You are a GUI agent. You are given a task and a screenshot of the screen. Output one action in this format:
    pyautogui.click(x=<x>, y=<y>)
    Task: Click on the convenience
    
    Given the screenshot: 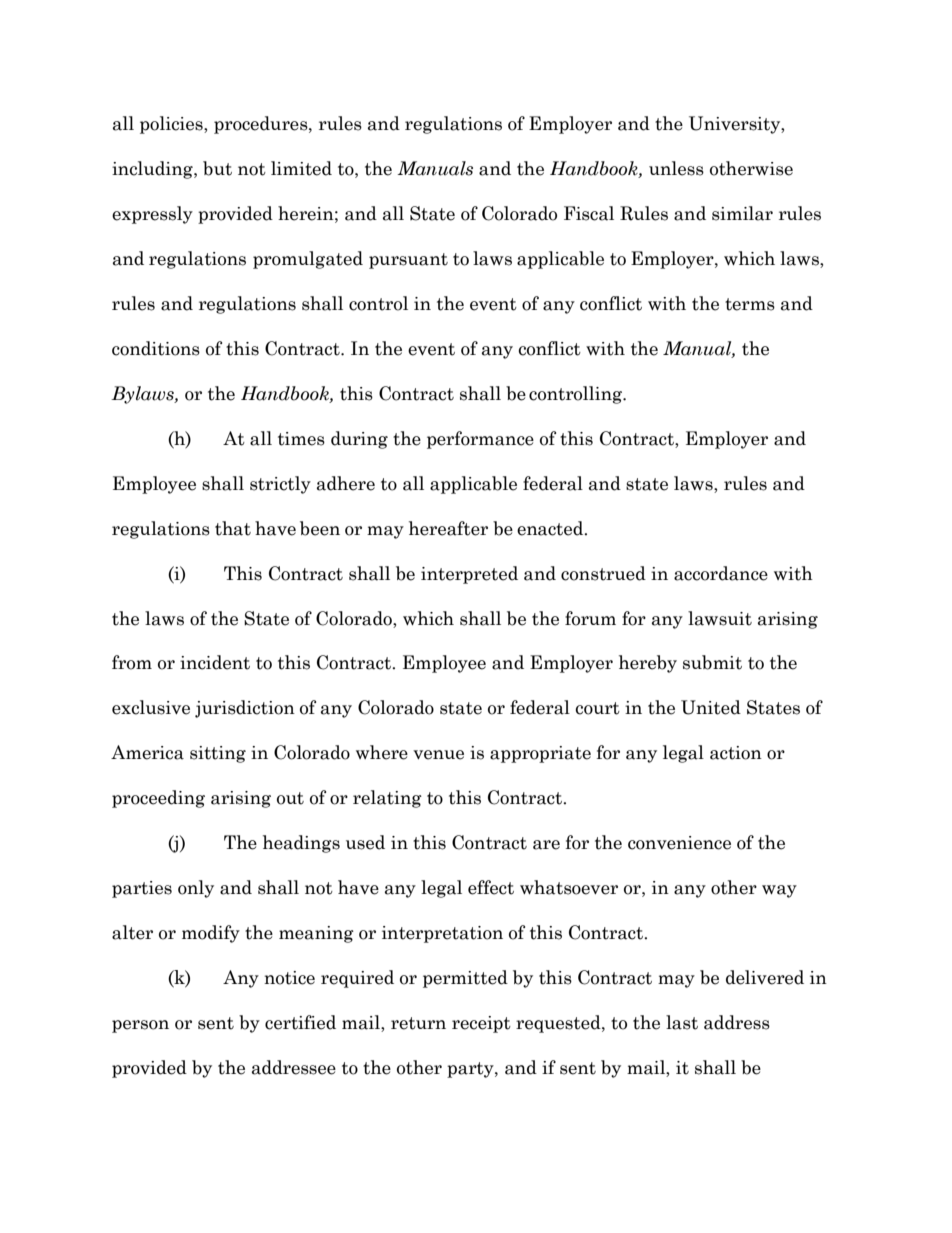 What is the action you would take?
    pyautogui.click(x=679, y=843)
